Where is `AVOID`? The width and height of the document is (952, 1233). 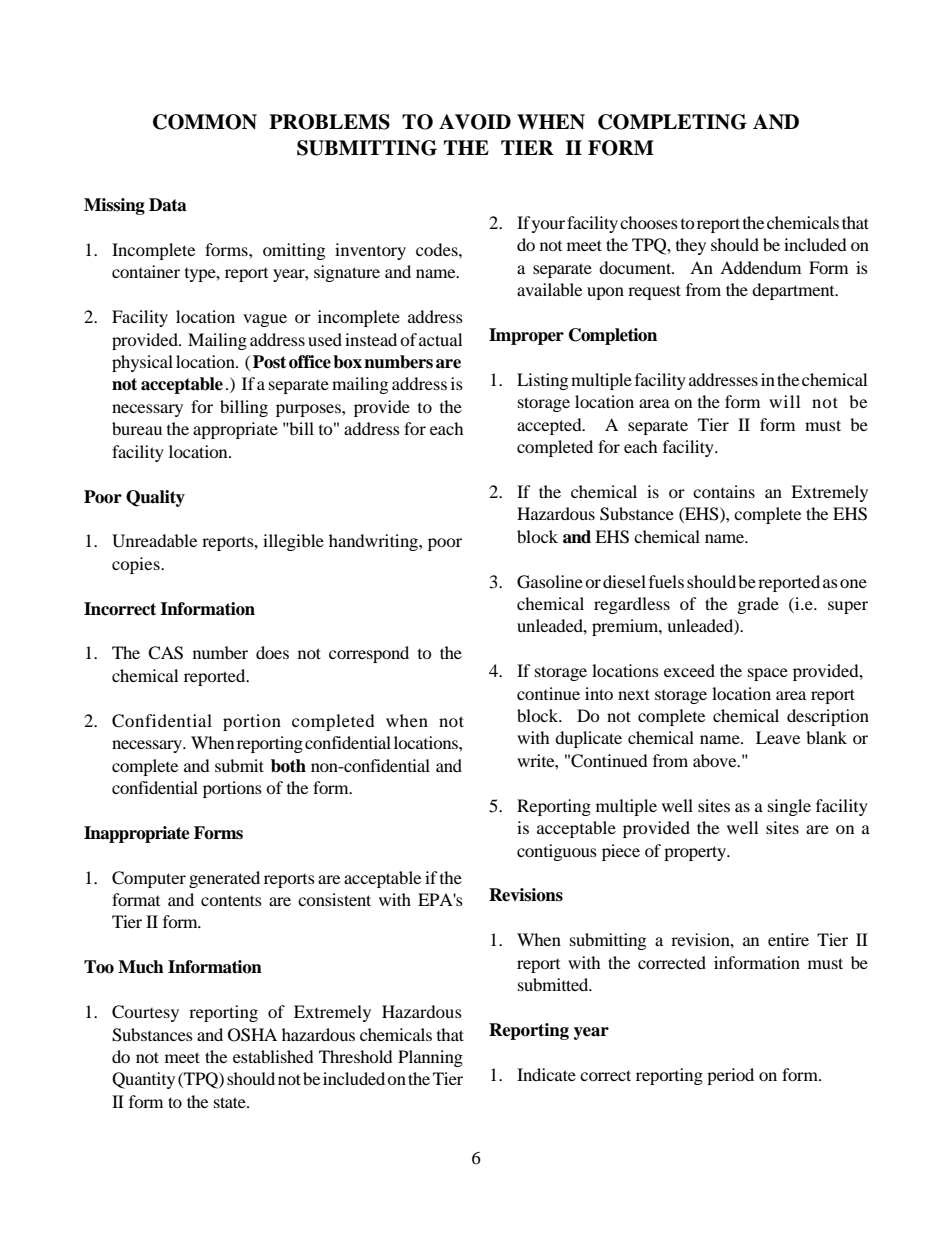 AVOID is located at coordinates (475, 122).
